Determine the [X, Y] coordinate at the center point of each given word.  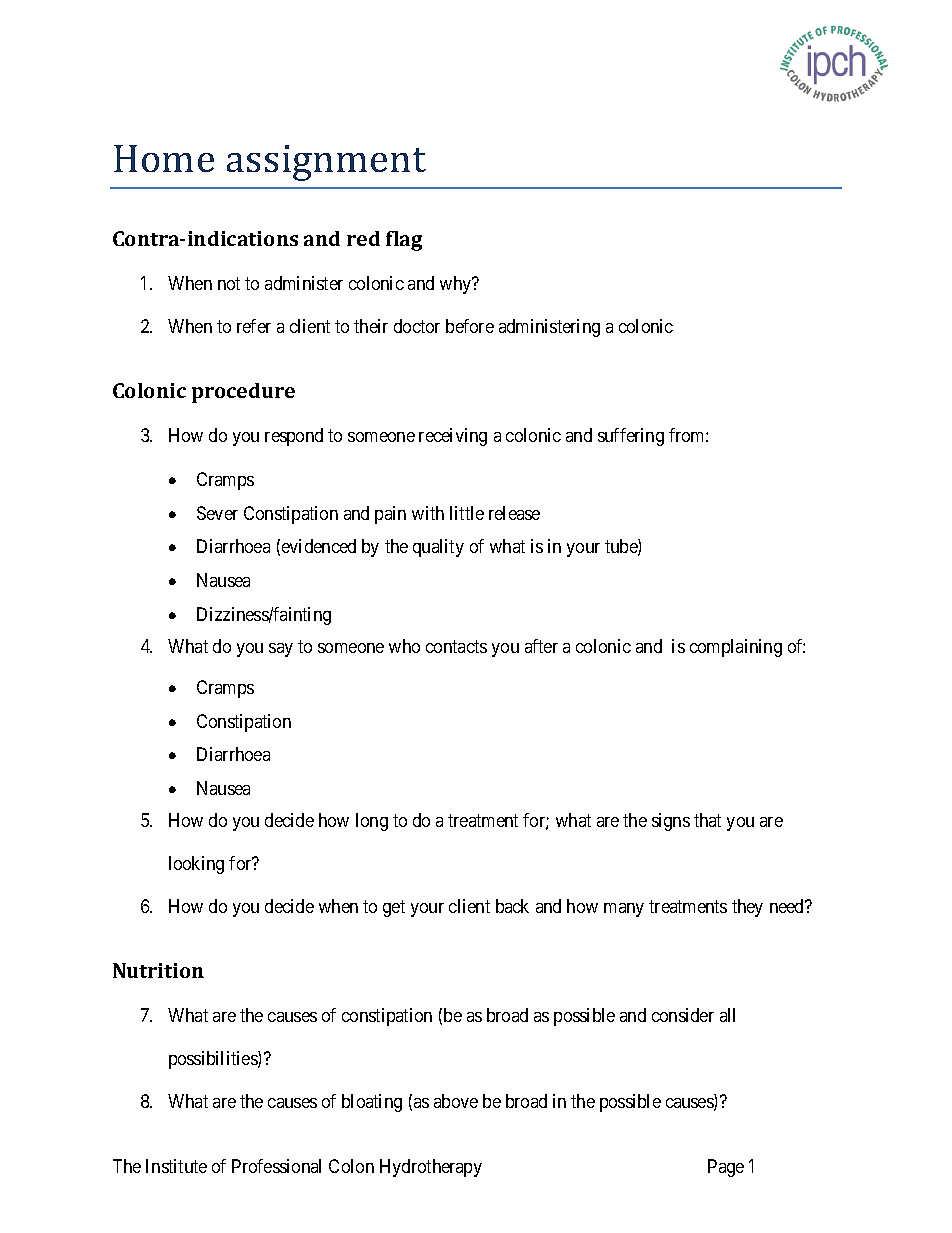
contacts [456, 646]
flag [404, 241]
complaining [736, 648]
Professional [276, 1166]
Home [164, 158]
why [457, 285]
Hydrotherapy [431, 1168]
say [281, 650]
